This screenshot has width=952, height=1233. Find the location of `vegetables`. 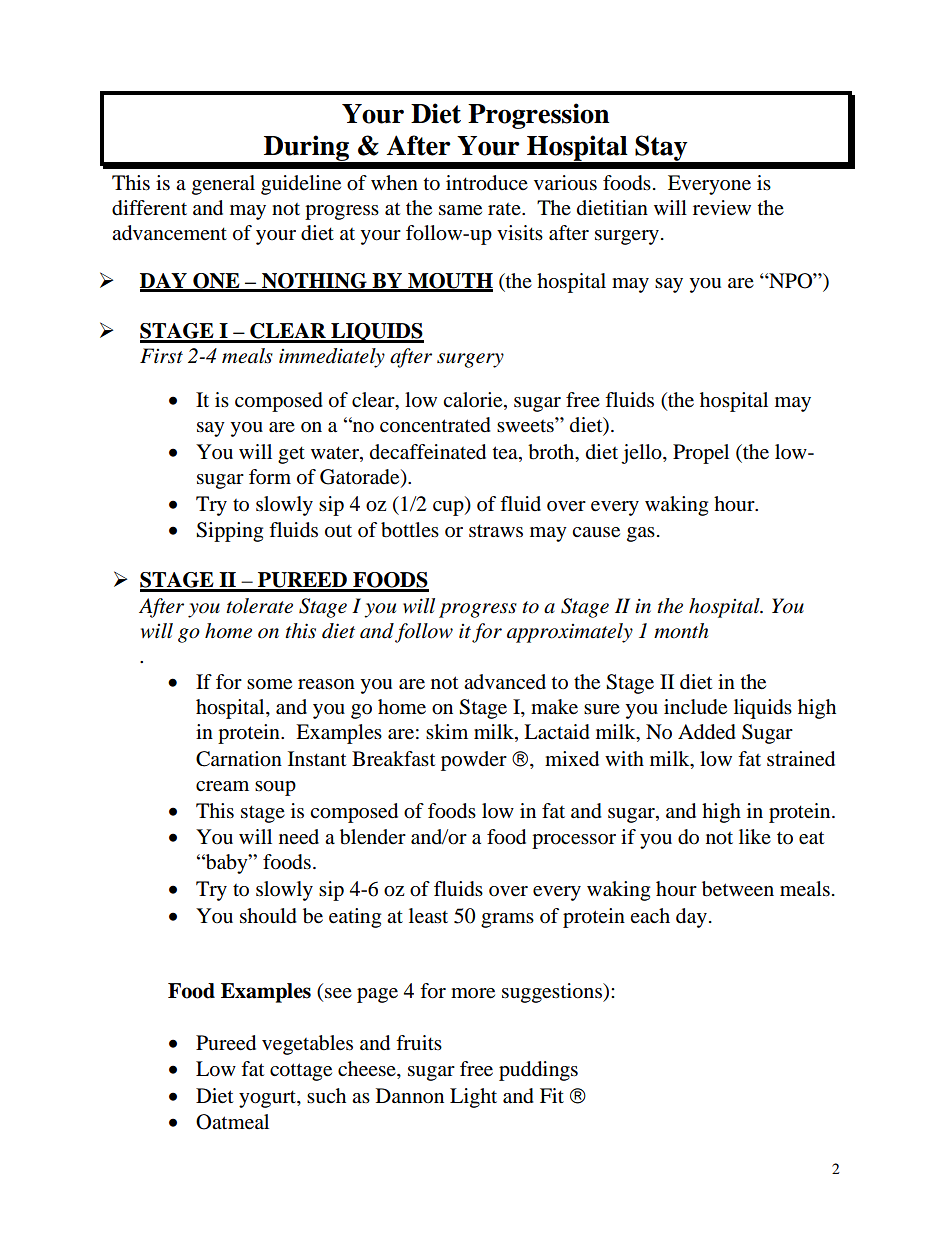

vegetables is located at coordinates (307, 1045).
